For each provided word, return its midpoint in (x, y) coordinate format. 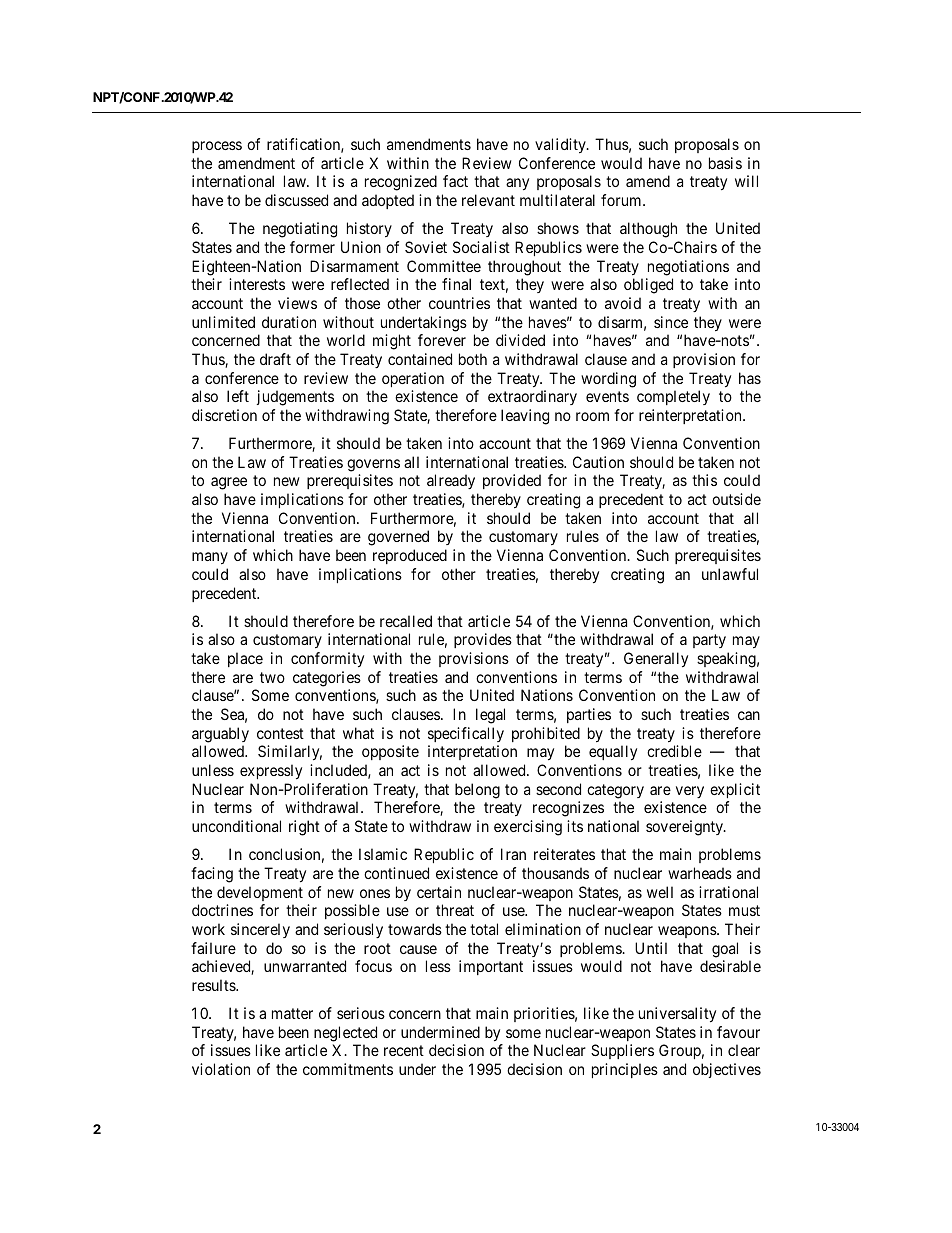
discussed (296, 200)
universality (677, 1015)
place (245, 659)
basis (725, 163)
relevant (488, 200)
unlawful (730, 574)
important (491, 967)
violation (221, 1069)
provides (483, 640)
